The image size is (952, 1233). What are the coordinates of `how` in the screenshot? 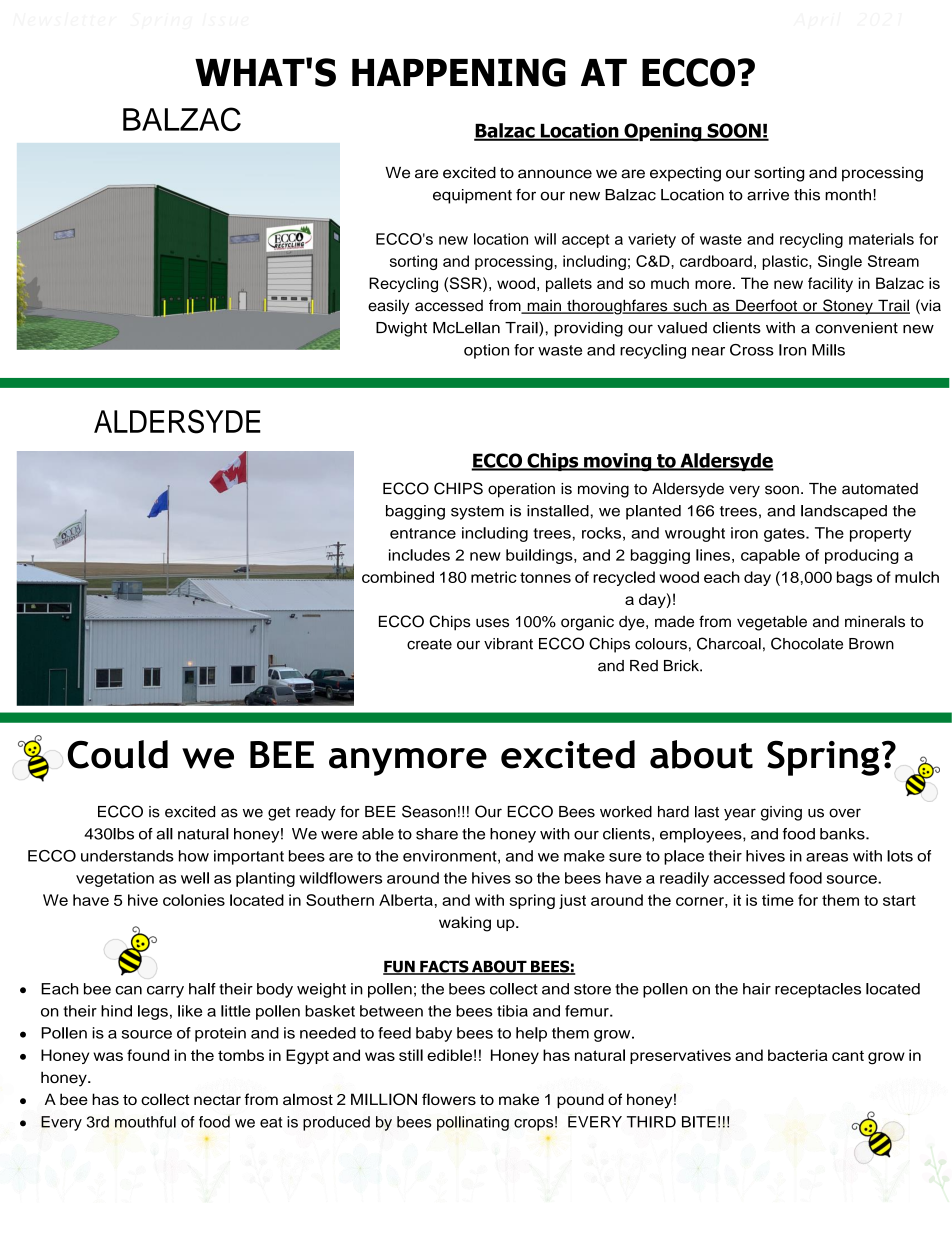 It's located at (194, 856).
